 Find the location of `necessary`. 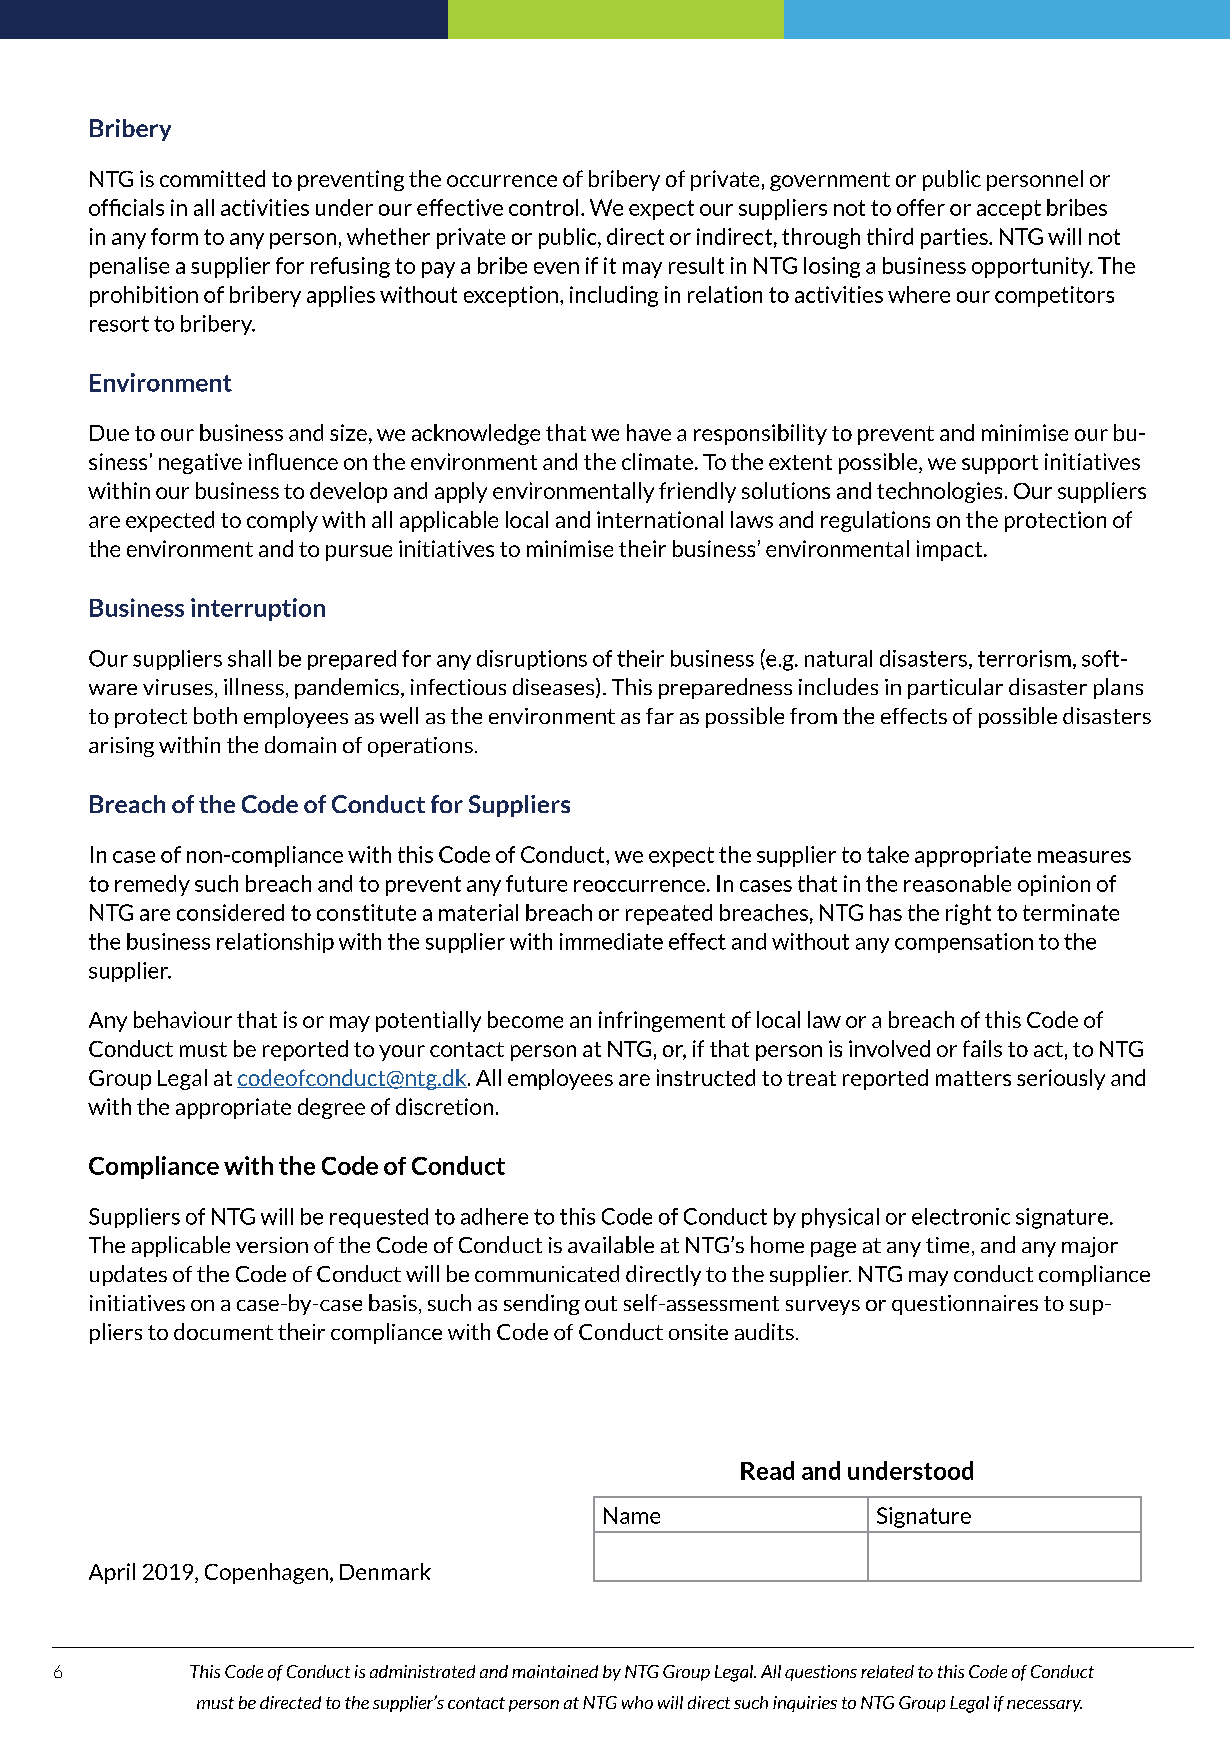

necessary is located at coordinates (1044, 1706).
